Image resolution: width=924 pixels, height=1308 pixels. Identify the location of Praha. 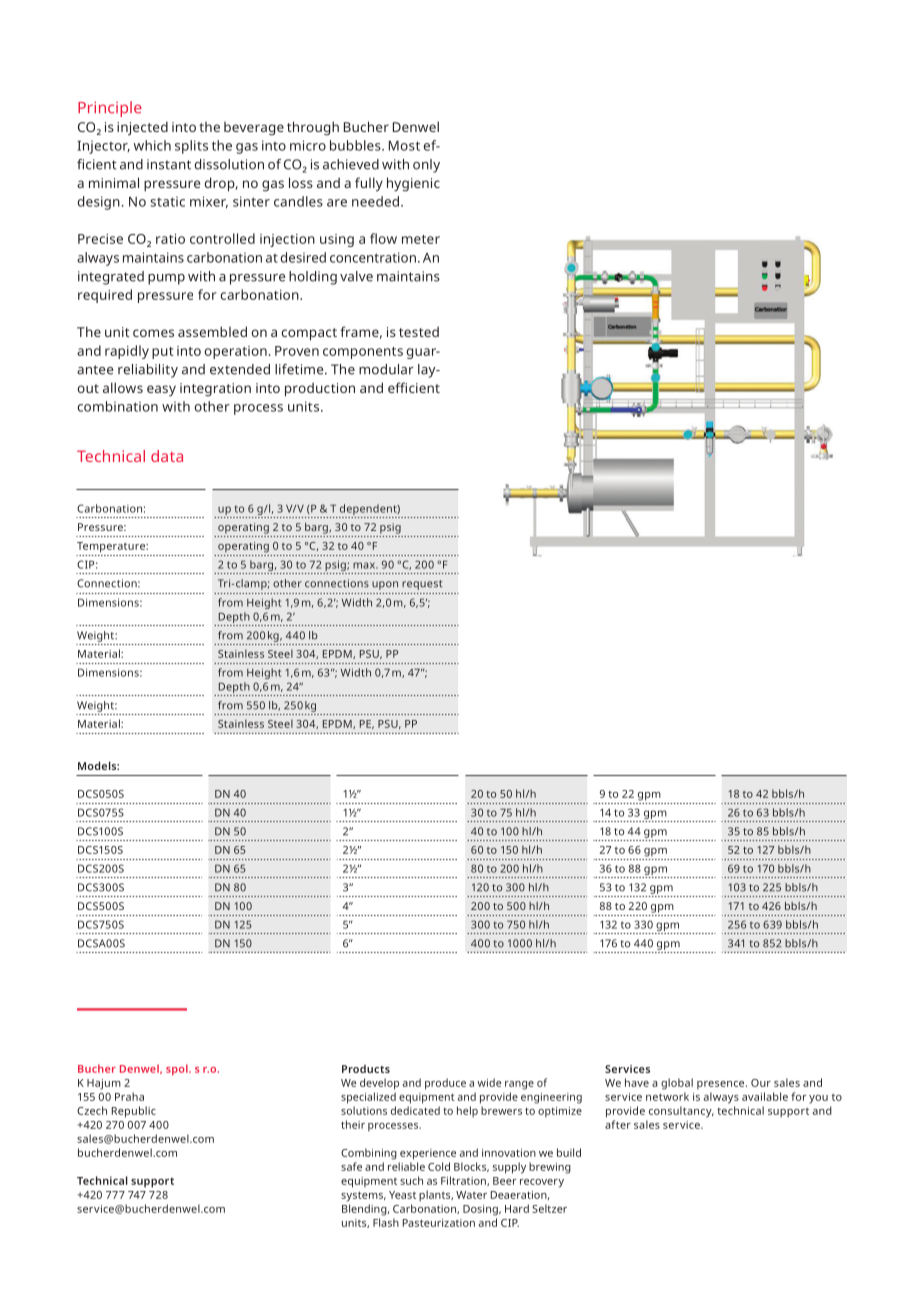
(129, 1096).
